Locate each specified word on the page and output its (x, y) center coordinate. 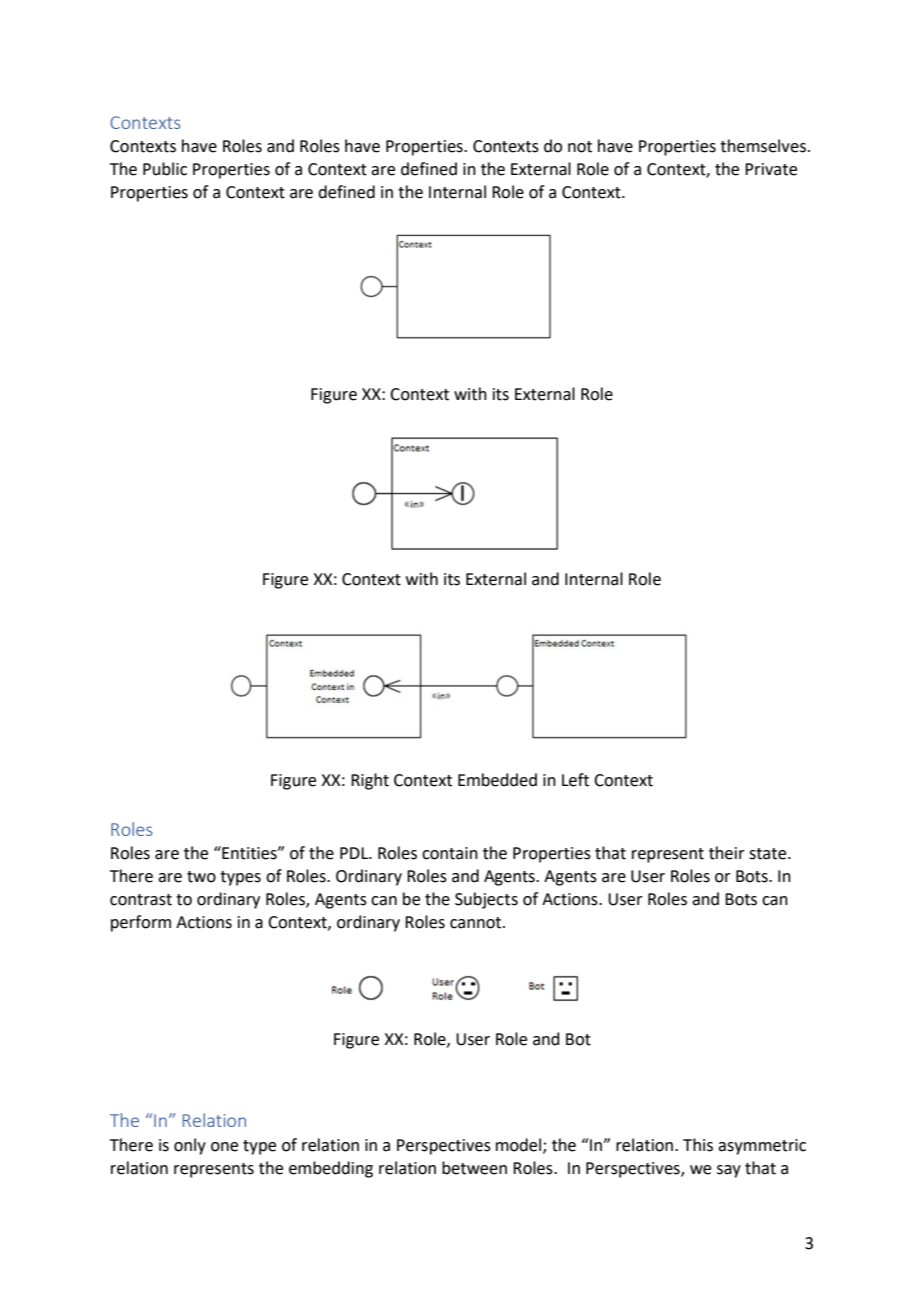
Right (370, 781)
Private (771, 169)
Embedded (497, 780)
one (224, 1147)
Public (165, 169)
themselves (763, 146)
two (201, 877)
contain (450, 853)
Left (575, 780)
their (727, 853)
